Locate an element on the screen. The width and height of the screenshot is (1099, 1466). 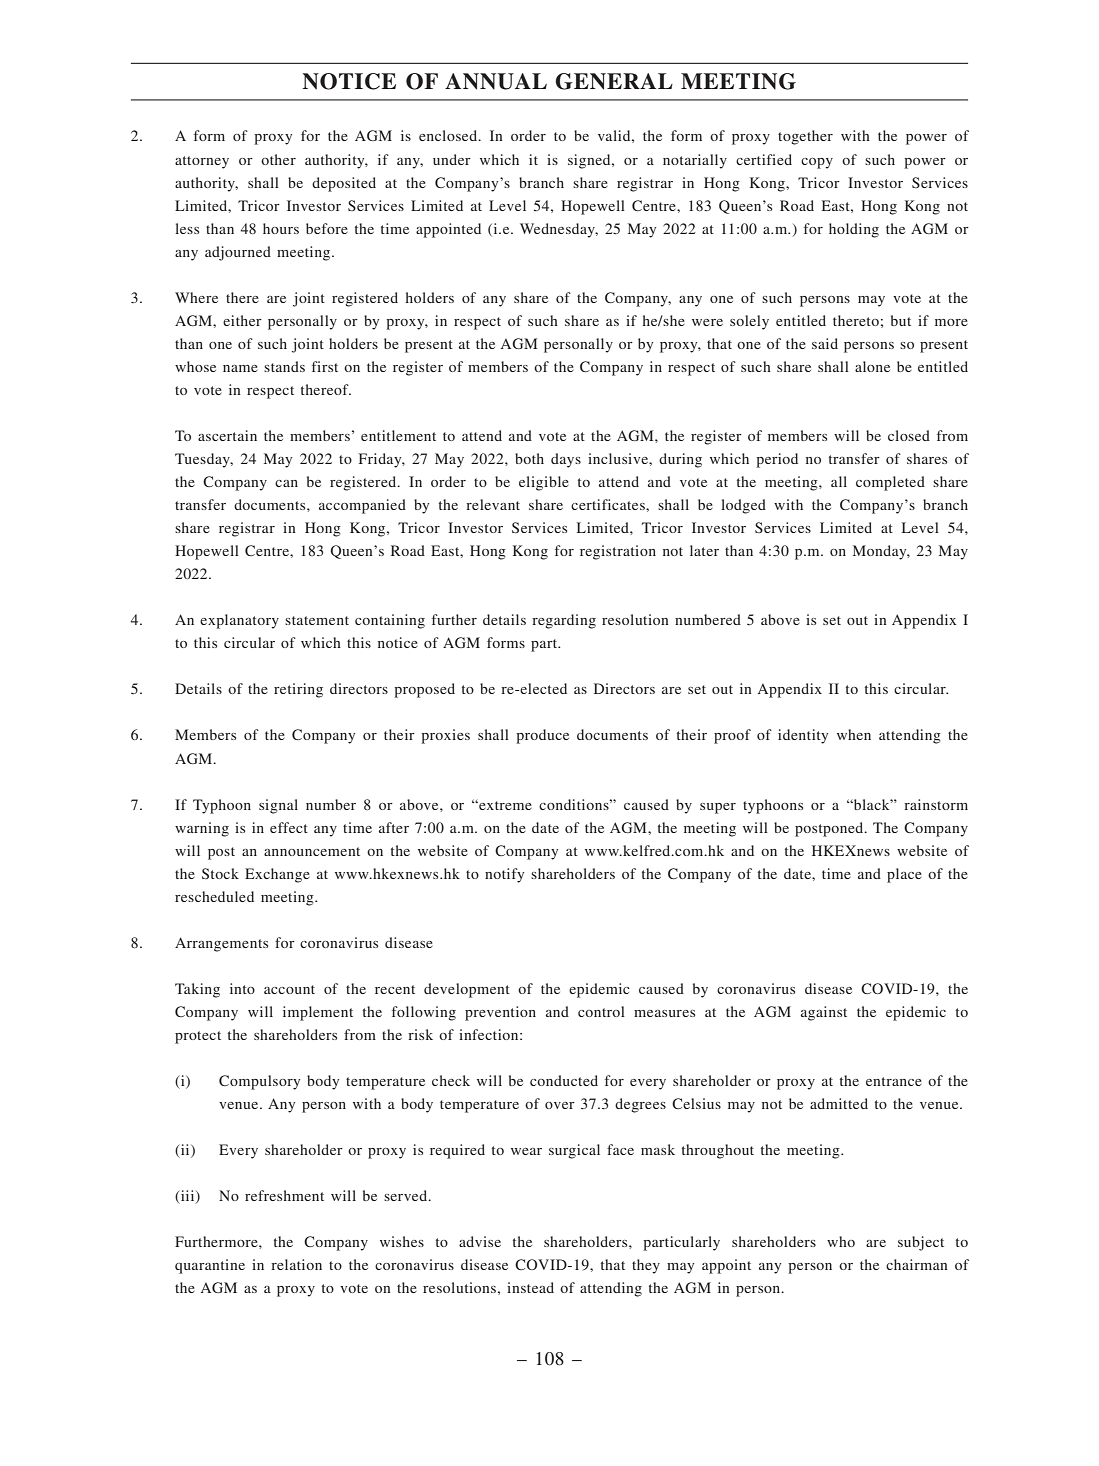
stands is located at coordinates (284, 366).
